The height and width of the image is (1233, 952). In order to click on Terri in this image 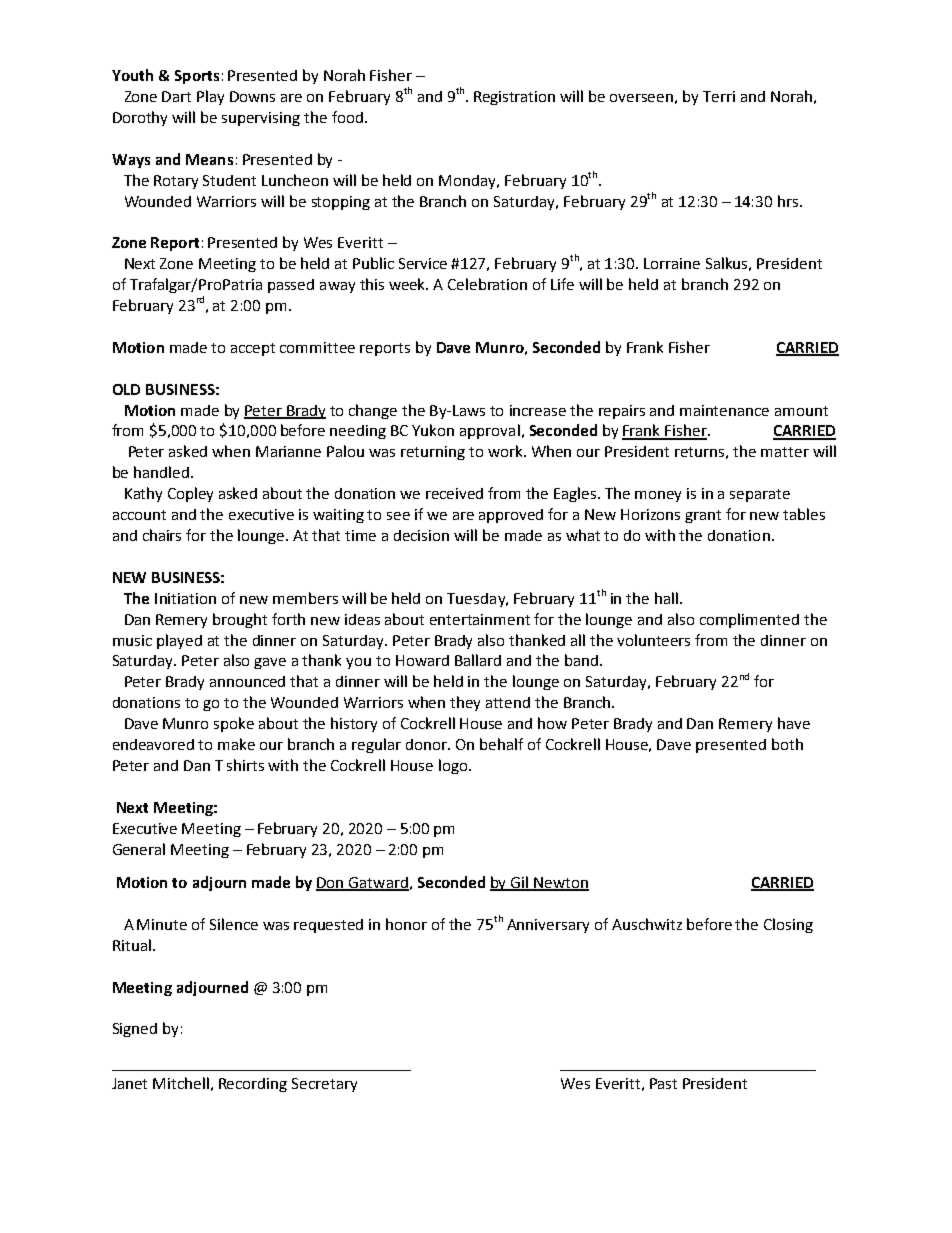, I will do `click(719, 96)`.
